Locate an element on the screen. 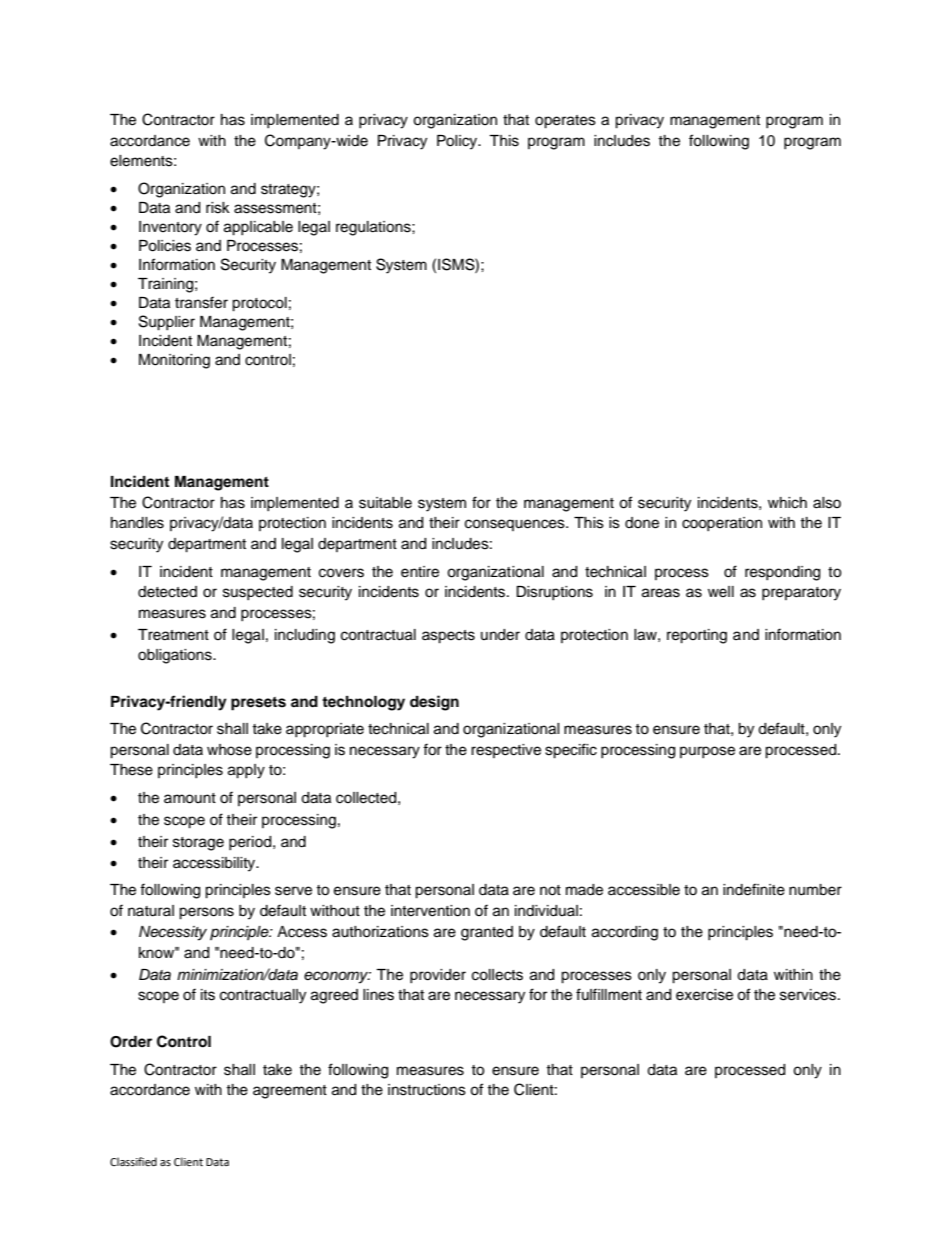 This screenshot has height=1233, width=952. risk is located at coordinates (218, 208).
